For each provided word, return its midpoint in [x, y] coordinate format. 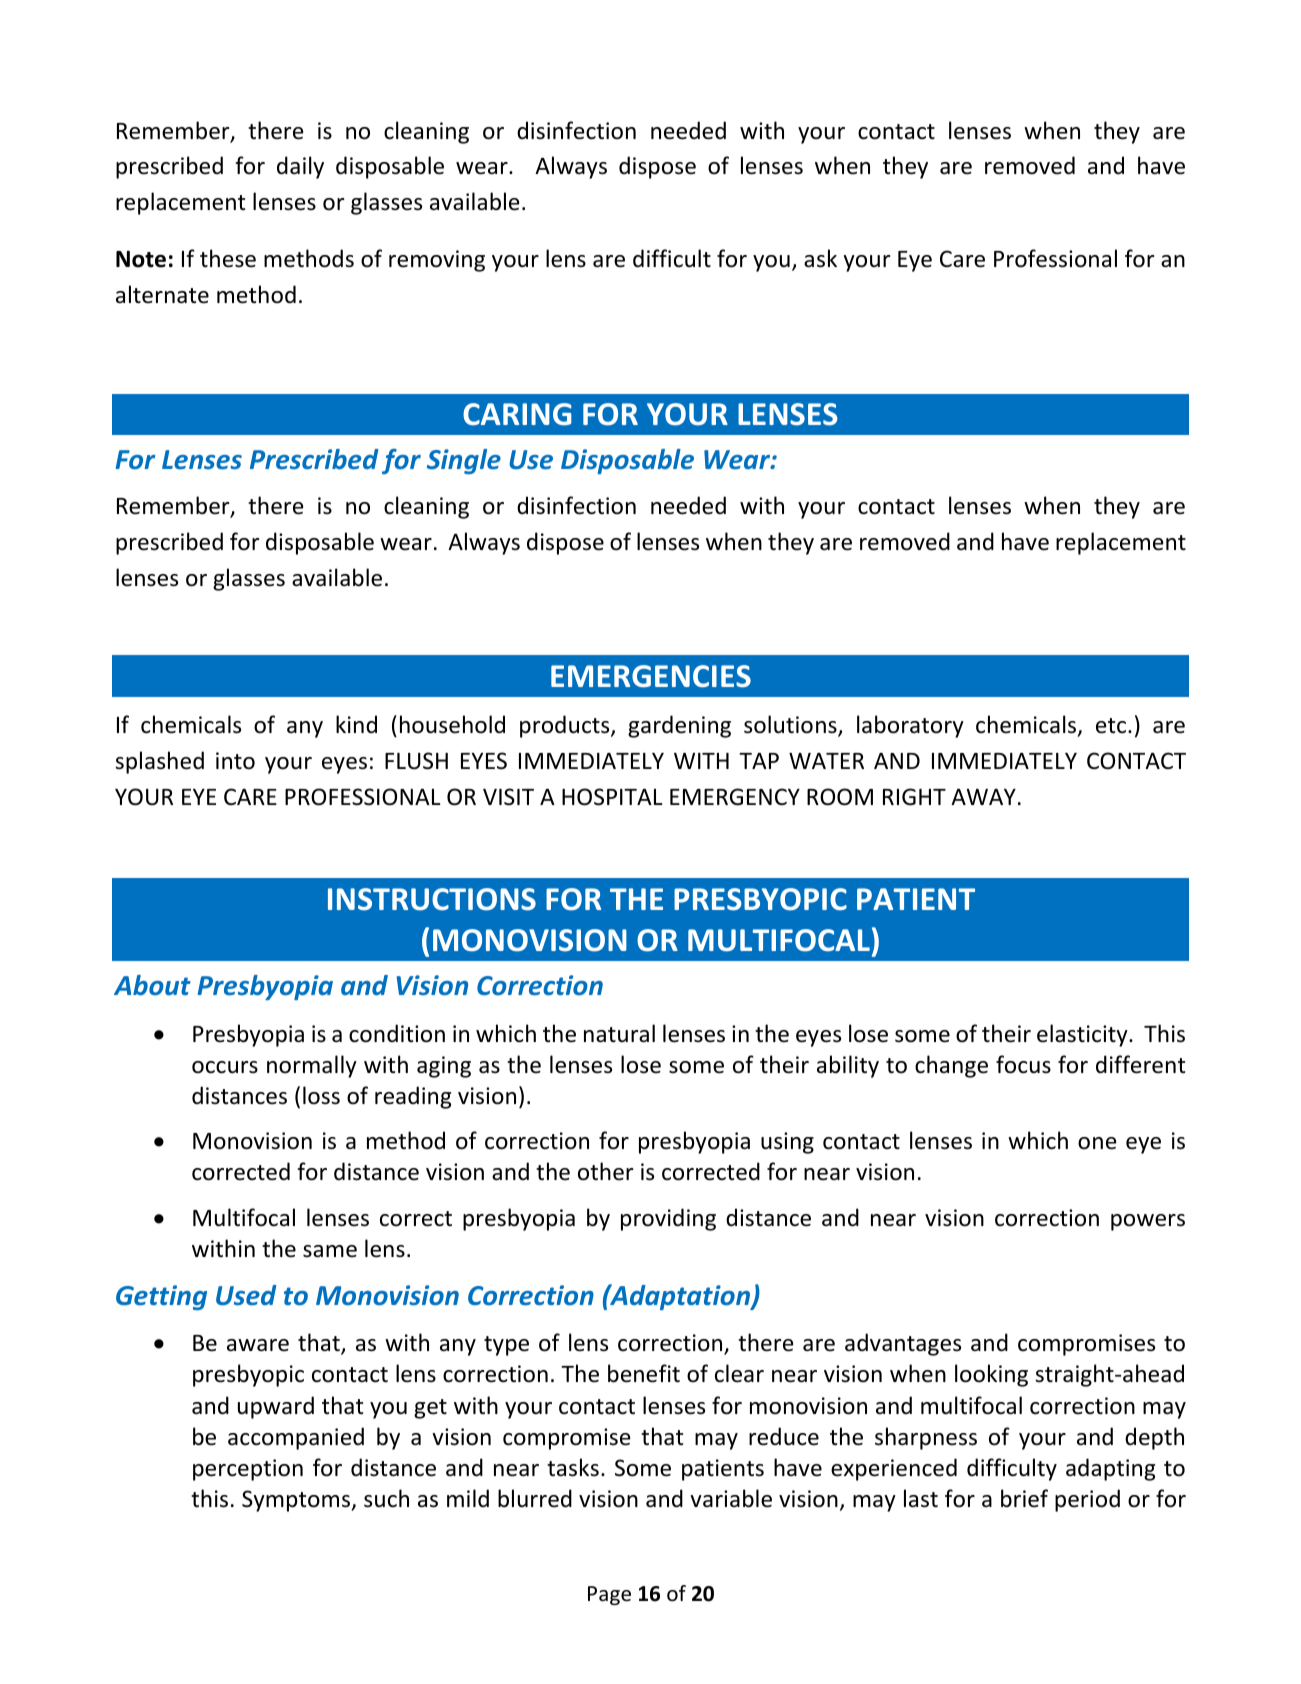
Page [609, 1595]
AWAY [983, 797]
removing [437, 261]
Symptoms [297, 1501]
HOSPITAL [612, 797]
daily [300, 167]
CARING [517, 414]
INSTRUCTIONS [432, 899]
